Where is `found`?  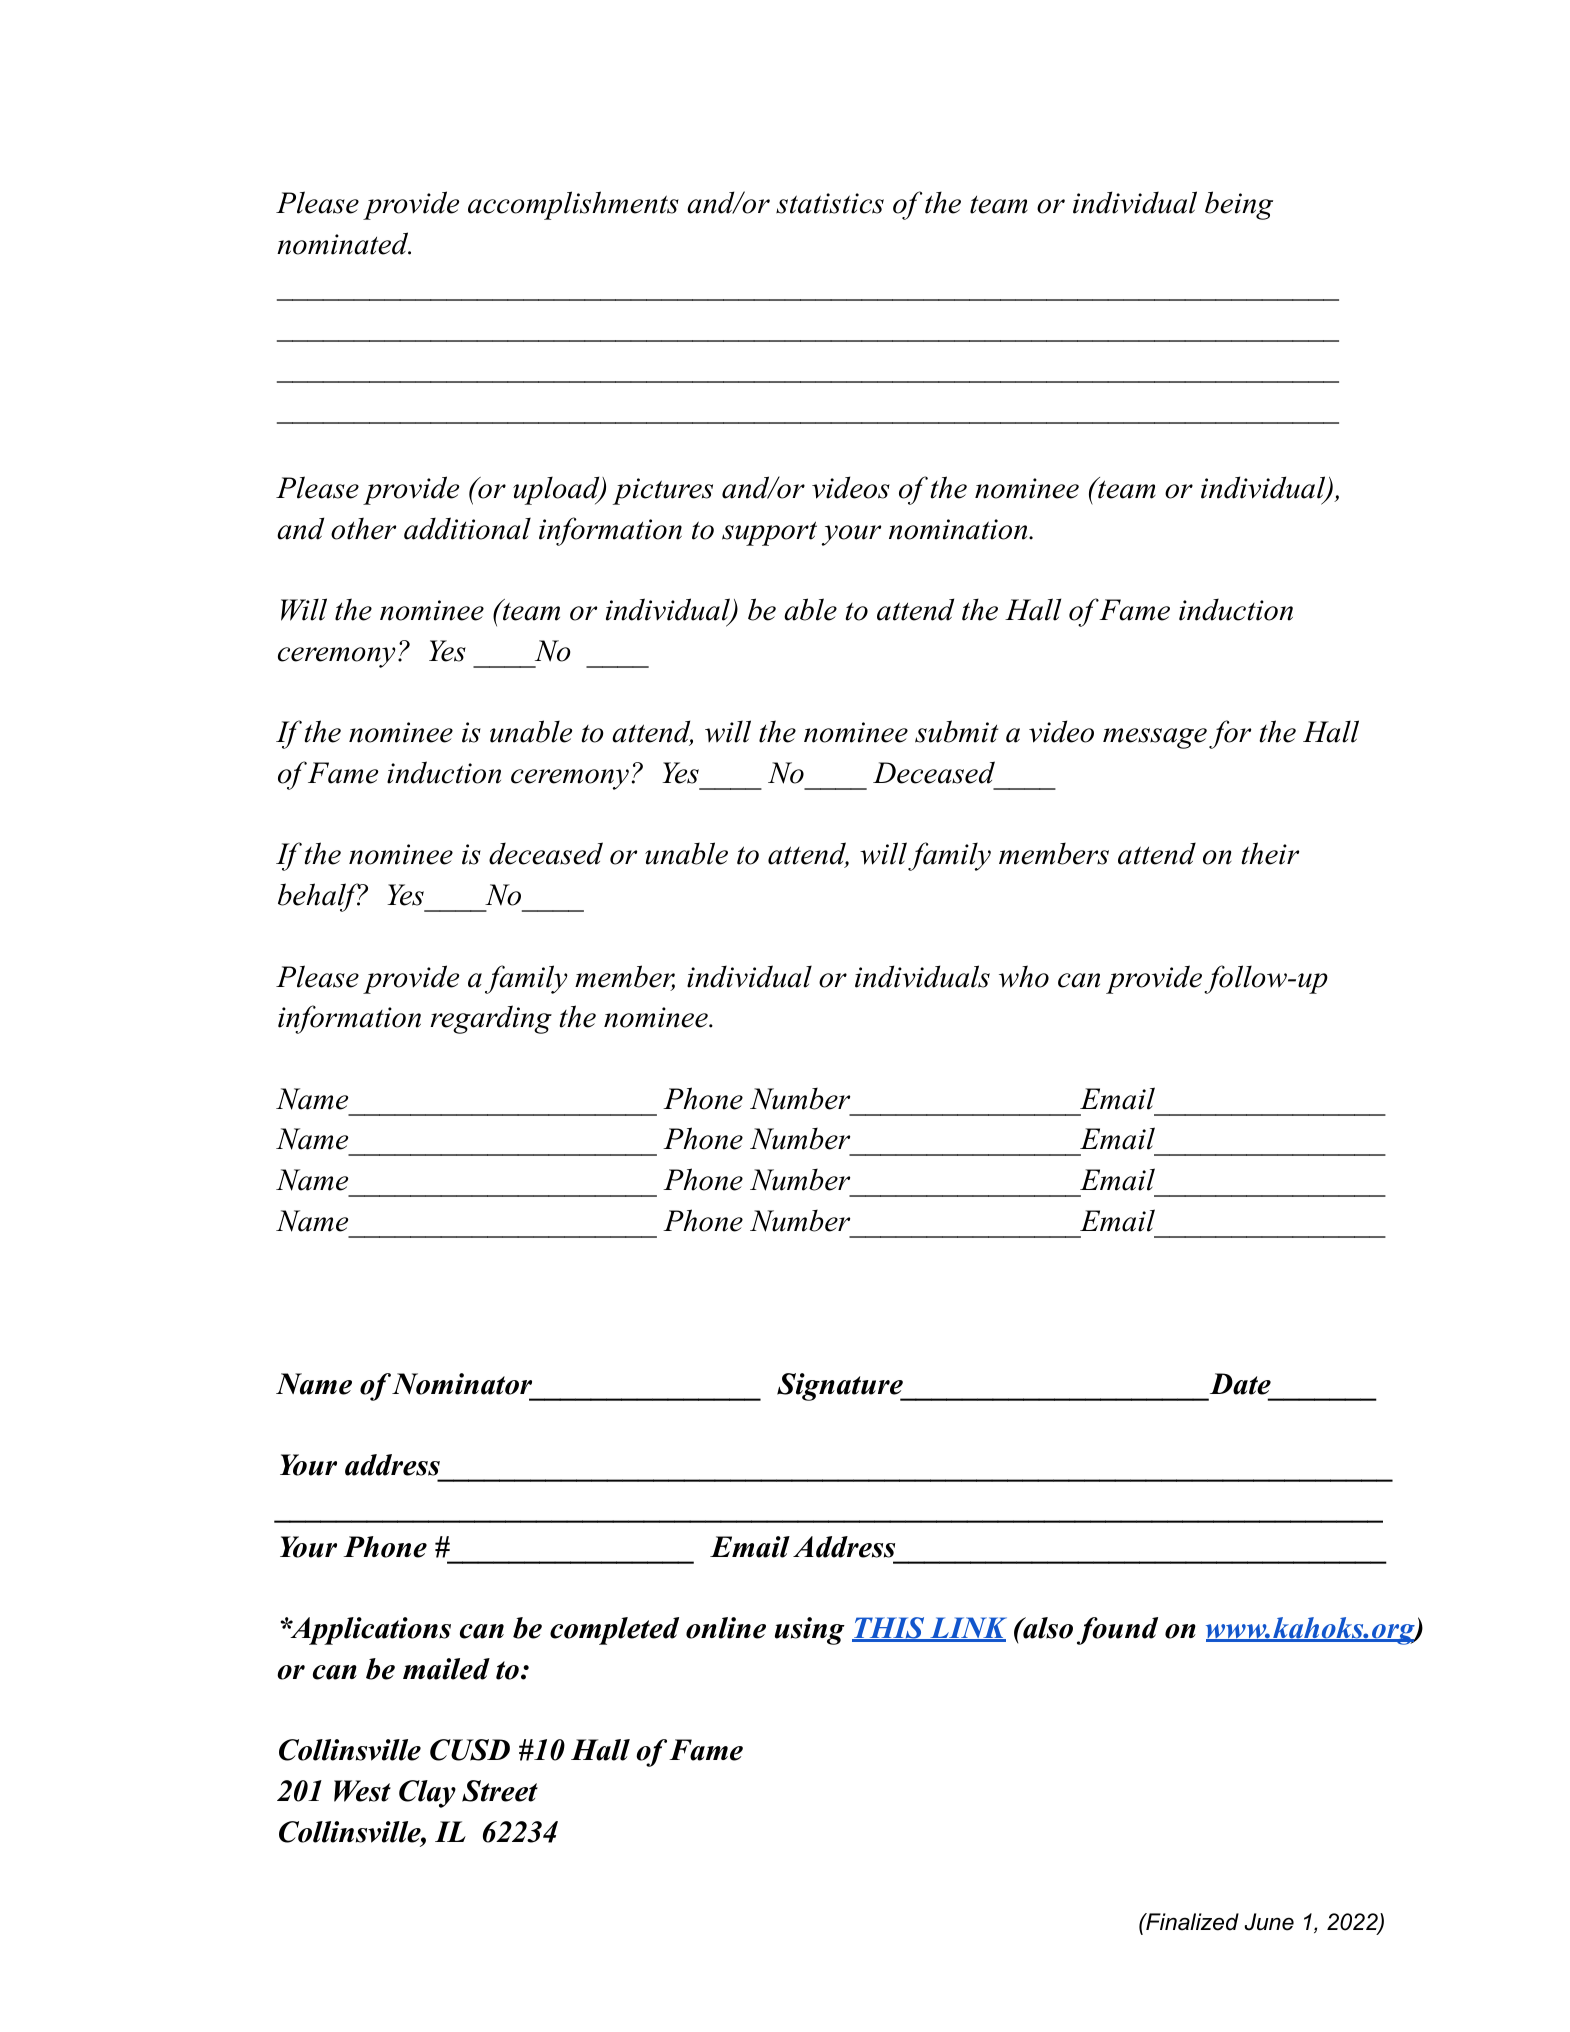 found is located at coordinates (1117, 1631).
